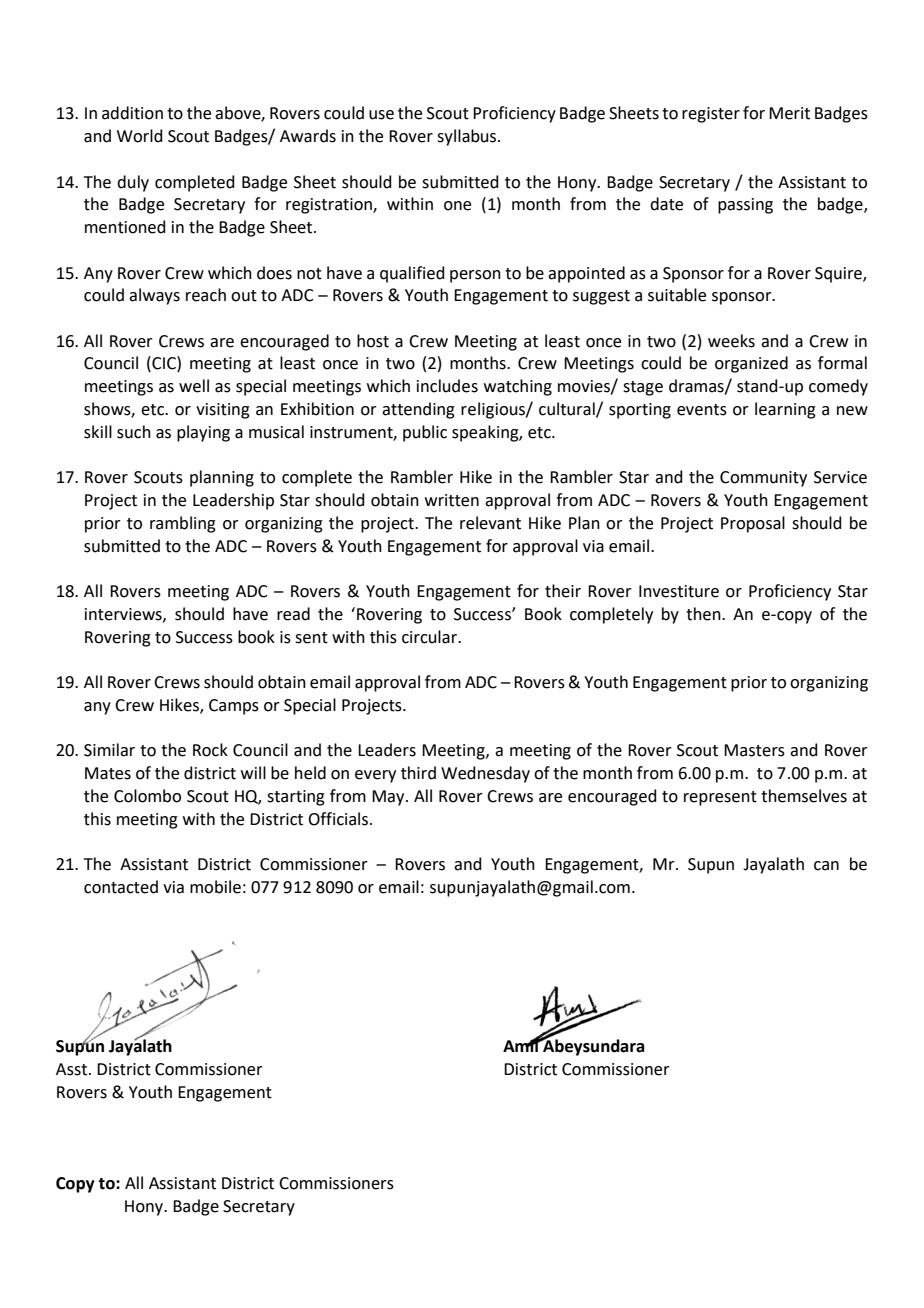 The height and width of the page is (1308, 924). I want to click on such, so click(134, 432).
